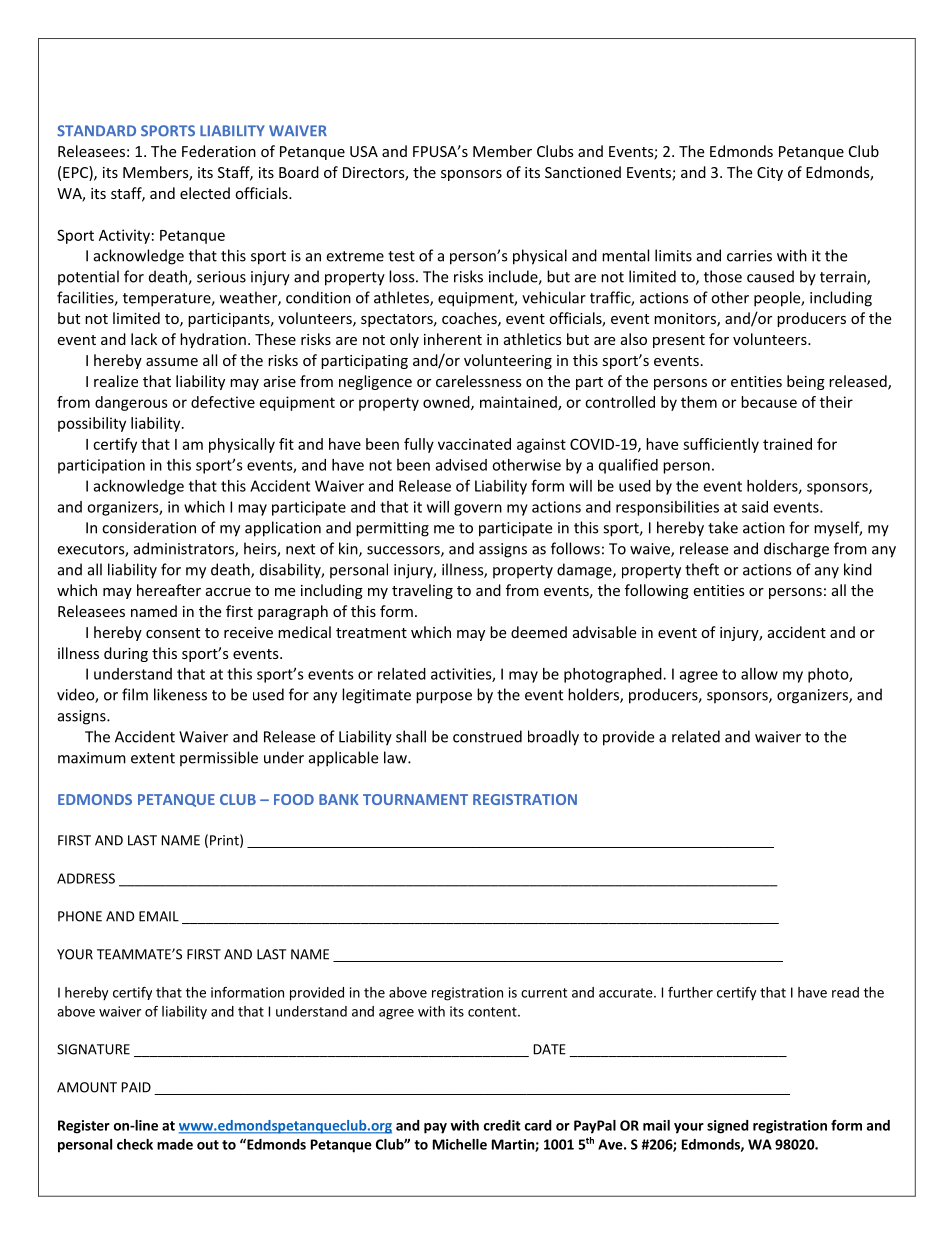 This image has height=1233, width=952. What do you see at coordinates (396, 757) in the image?
I see `law` at bounding box center [396, 757].
